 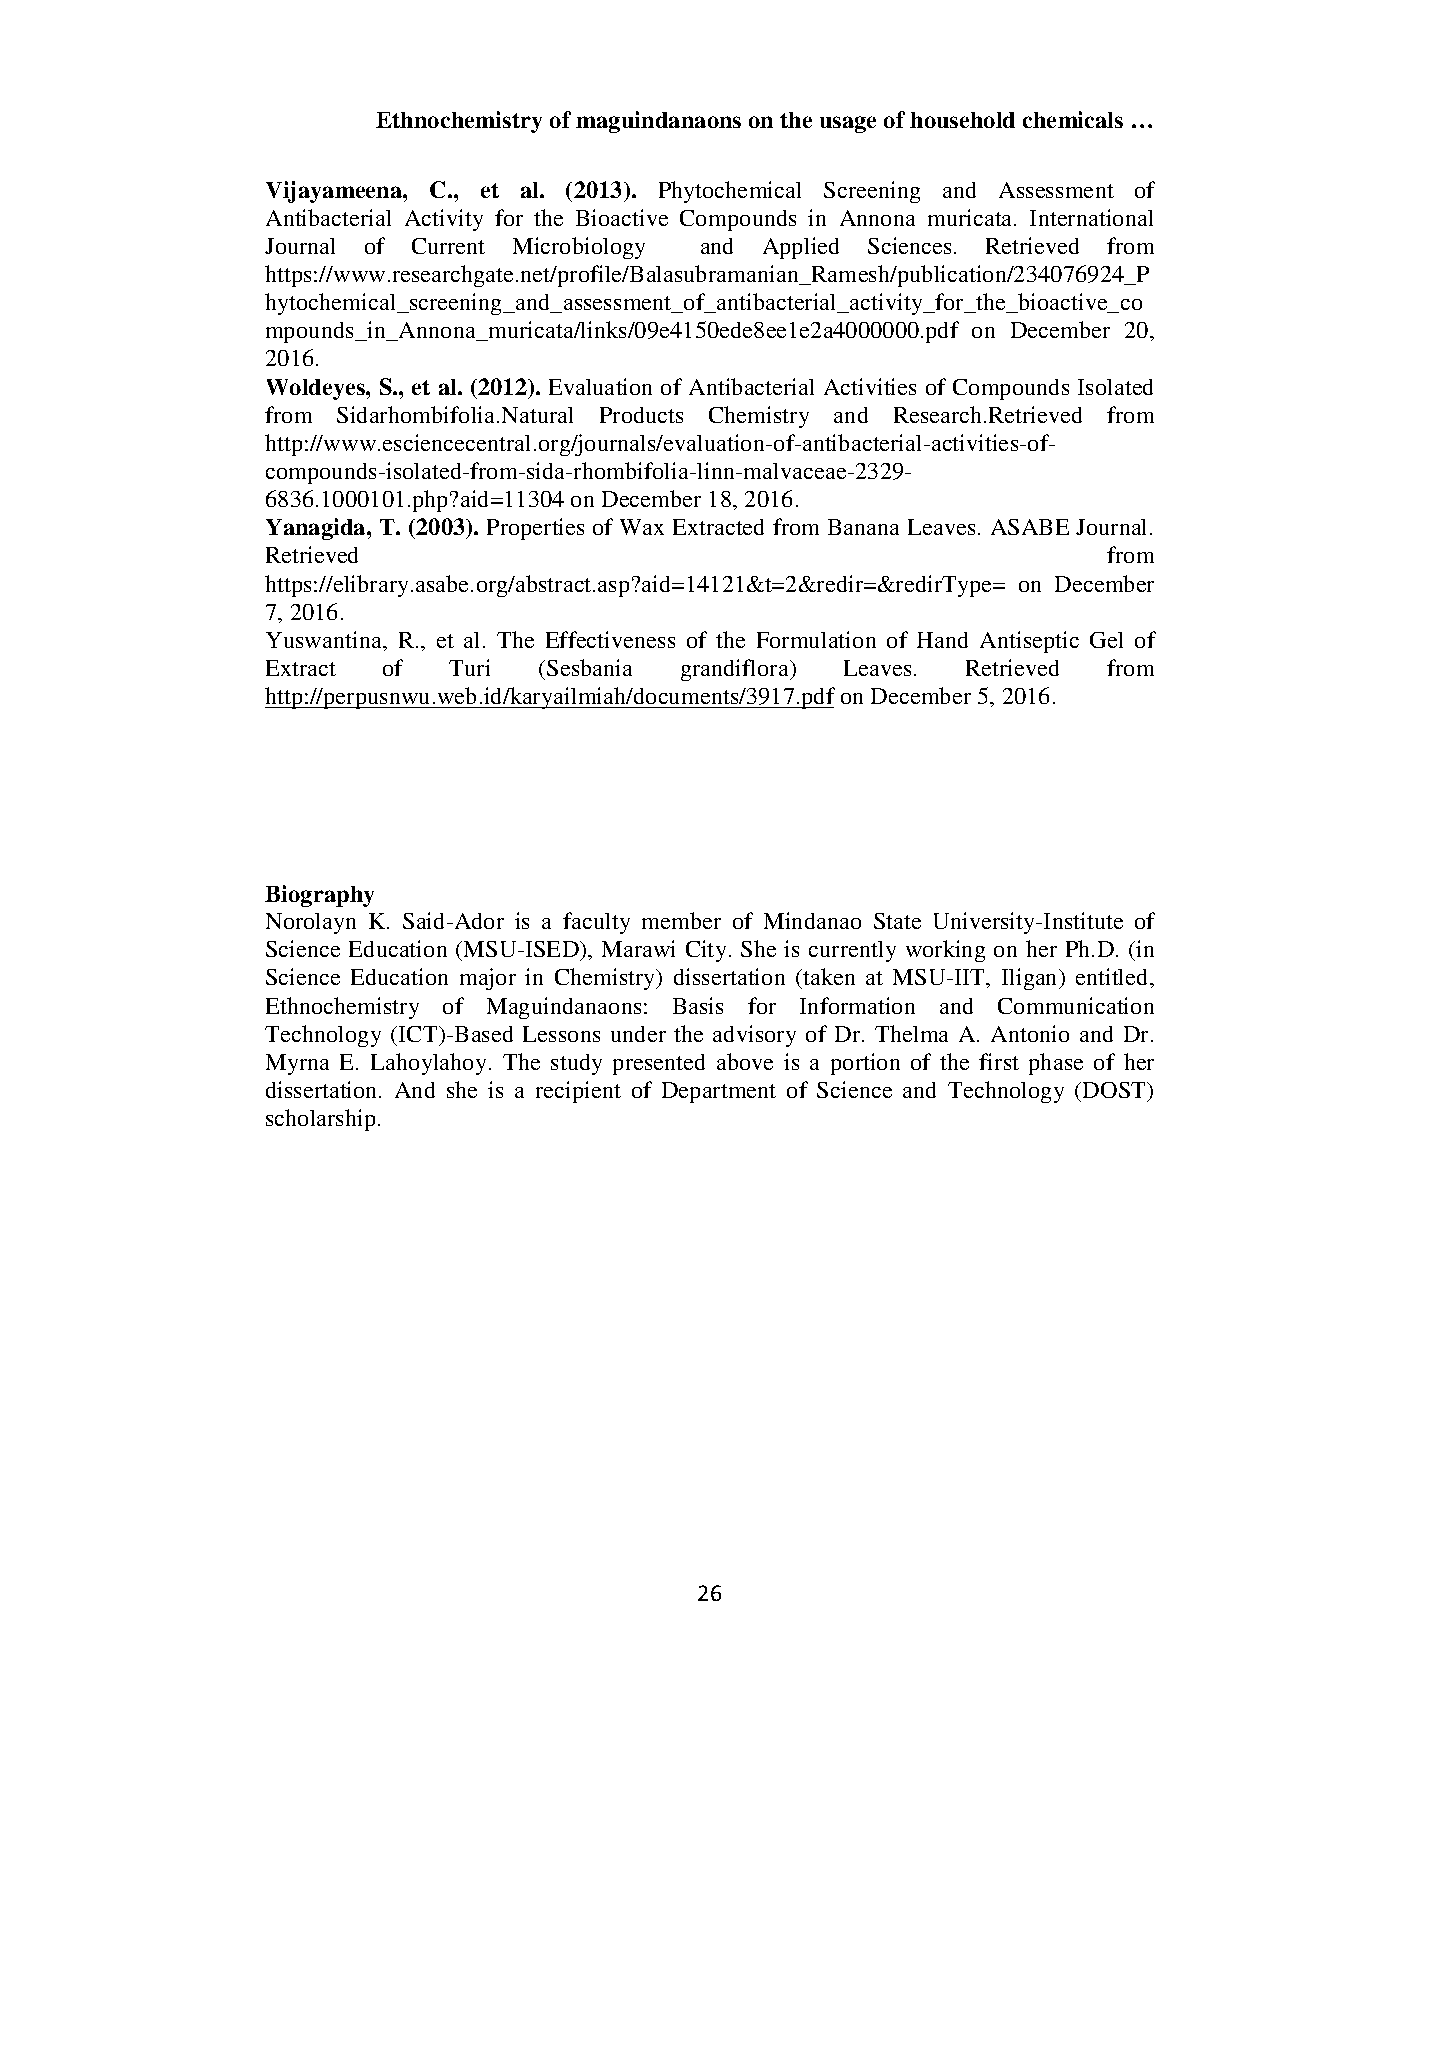 I want to click on scholarship, so click(x=320, y=1120).
